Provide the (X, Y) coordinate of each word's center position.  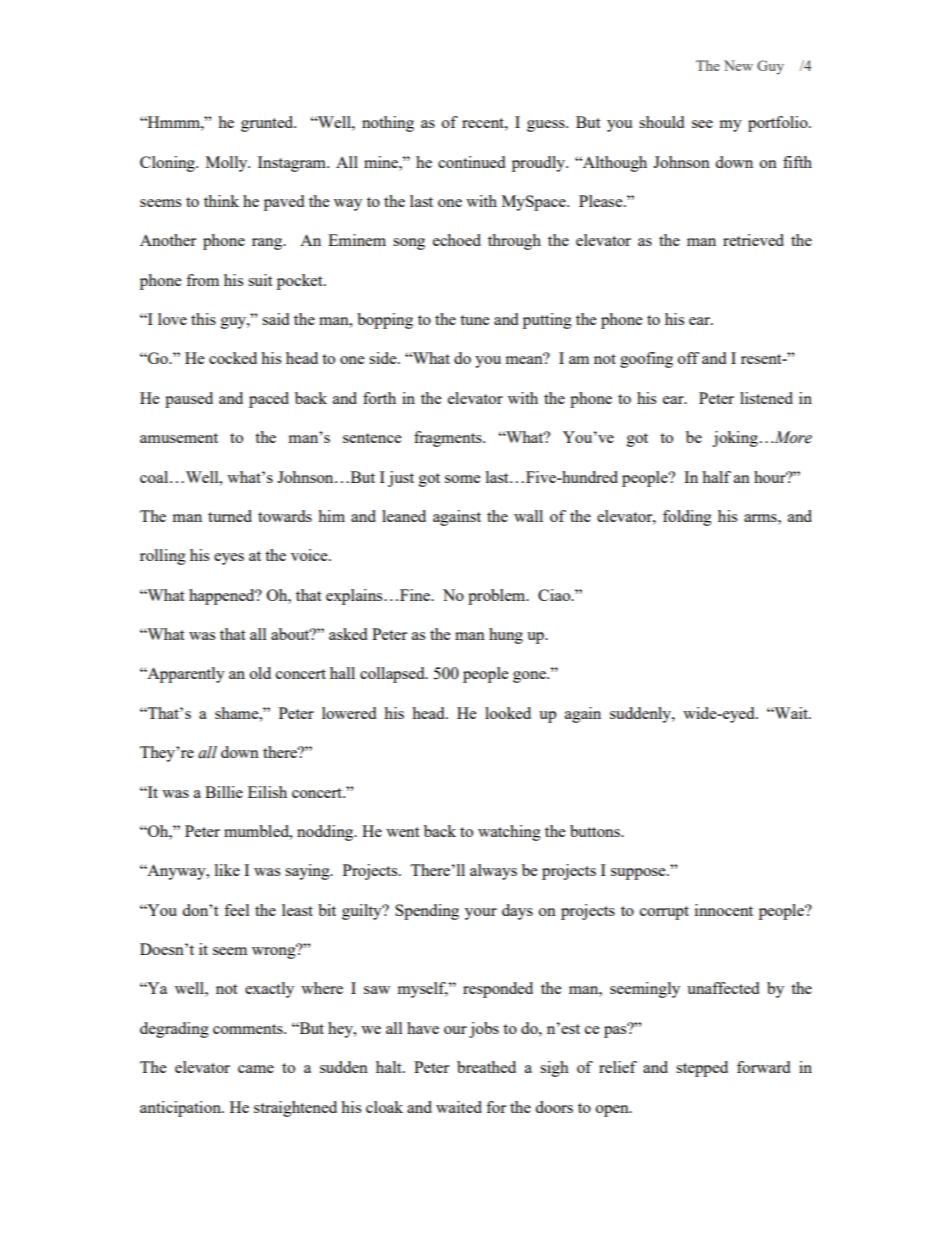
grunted (268, 124)
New (738, 65)
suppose (639, 874)
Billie (224, 792)
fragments (449, 439)
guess (547, 126)
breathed (486, 1067)
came (256, 1069)
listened (766, 398)
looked (508, 713)
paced (269, 400)
